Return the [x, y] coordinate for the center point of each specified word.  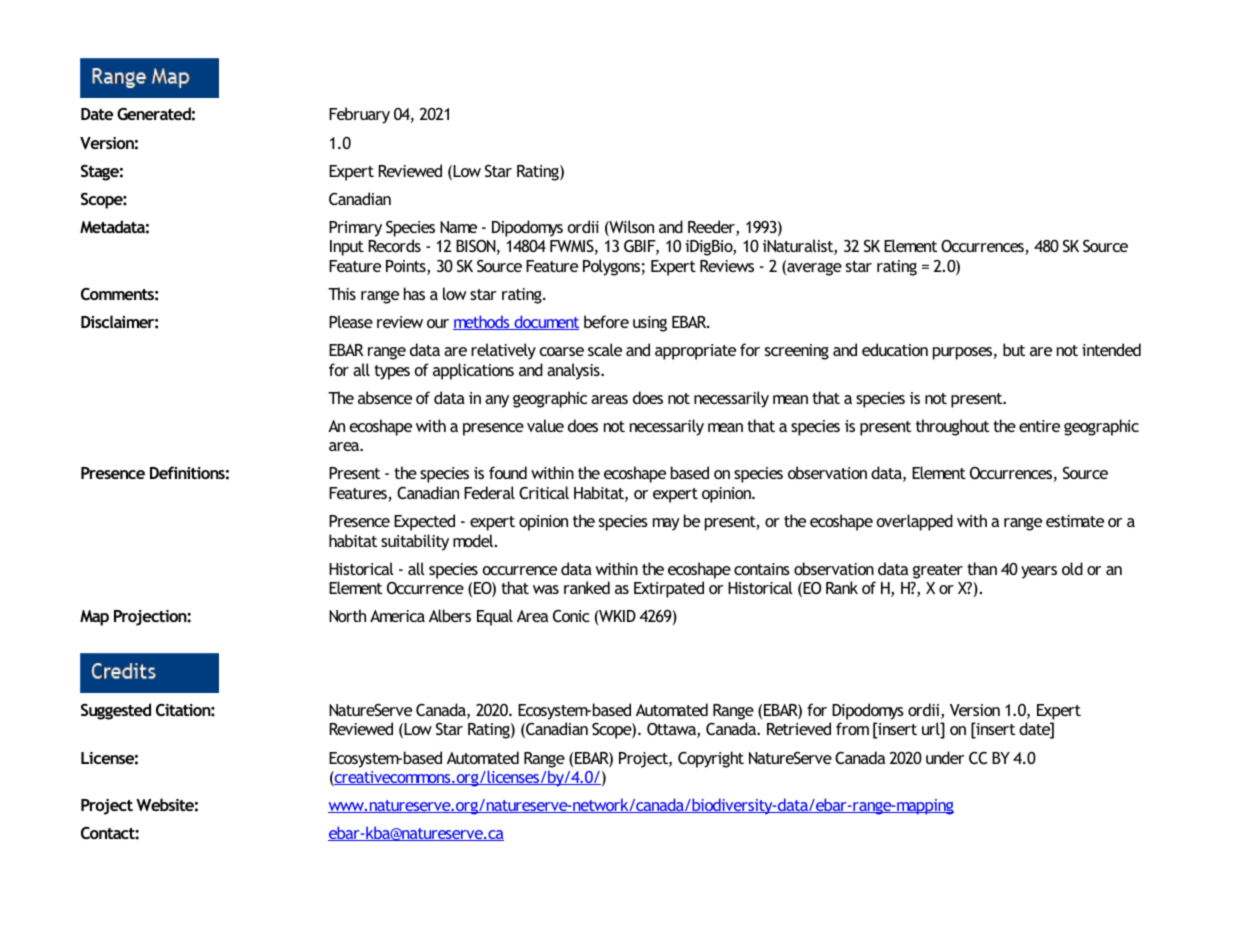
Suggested [116, 711]
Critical [544, 492]
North [347, 615]
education [895, 349]
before [606, 321]
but [1014, 349]
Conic [571, 616]
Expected [424, 522]
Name [458, 227]
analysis [574, 371]
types [392, 372]
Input [347, 248]
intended [1111, 349]
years [1039, 572]
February [359, 115]
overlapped [915, 522]
